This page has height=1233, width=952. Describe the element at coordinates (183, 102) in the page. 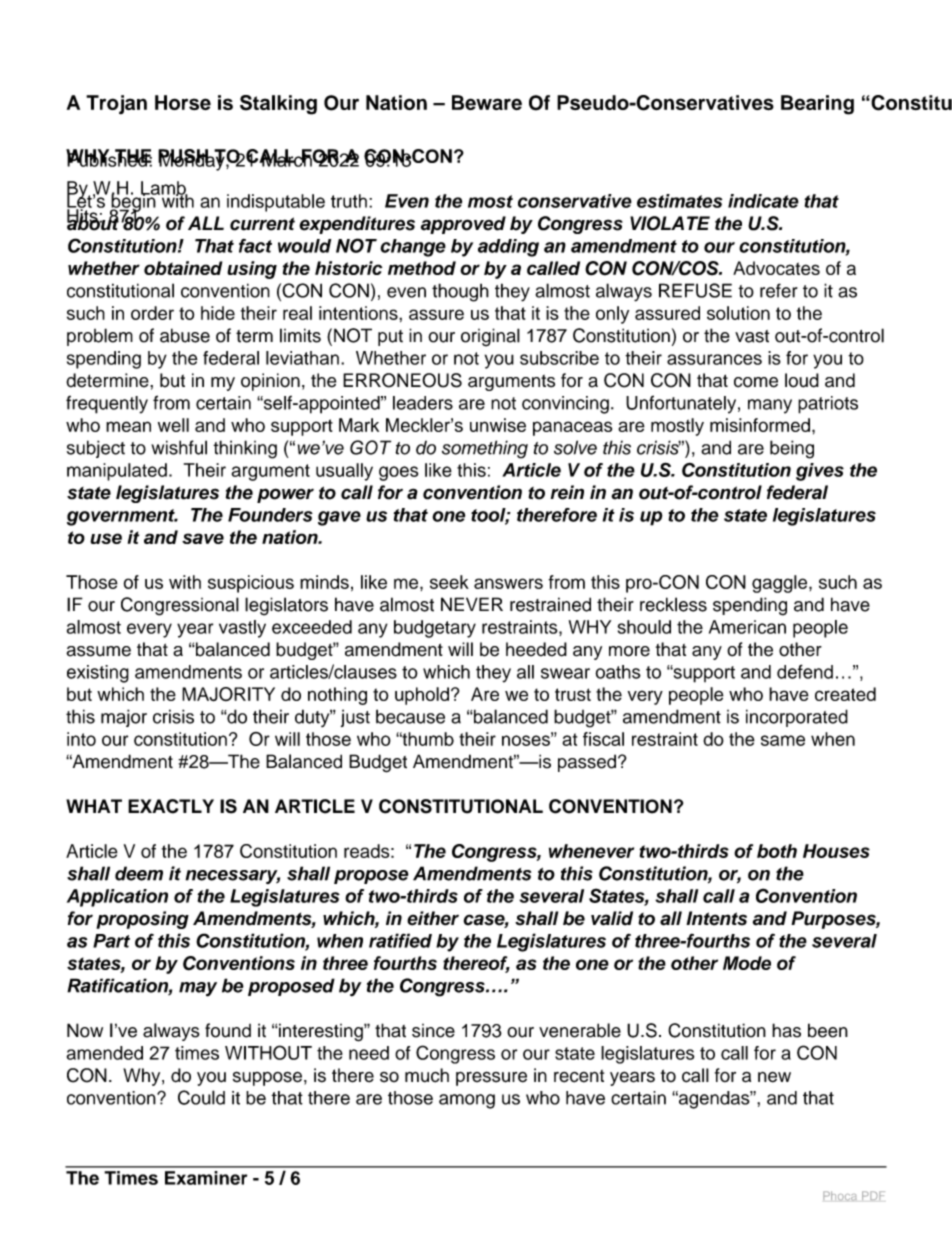

I see `Horse` at that location.
